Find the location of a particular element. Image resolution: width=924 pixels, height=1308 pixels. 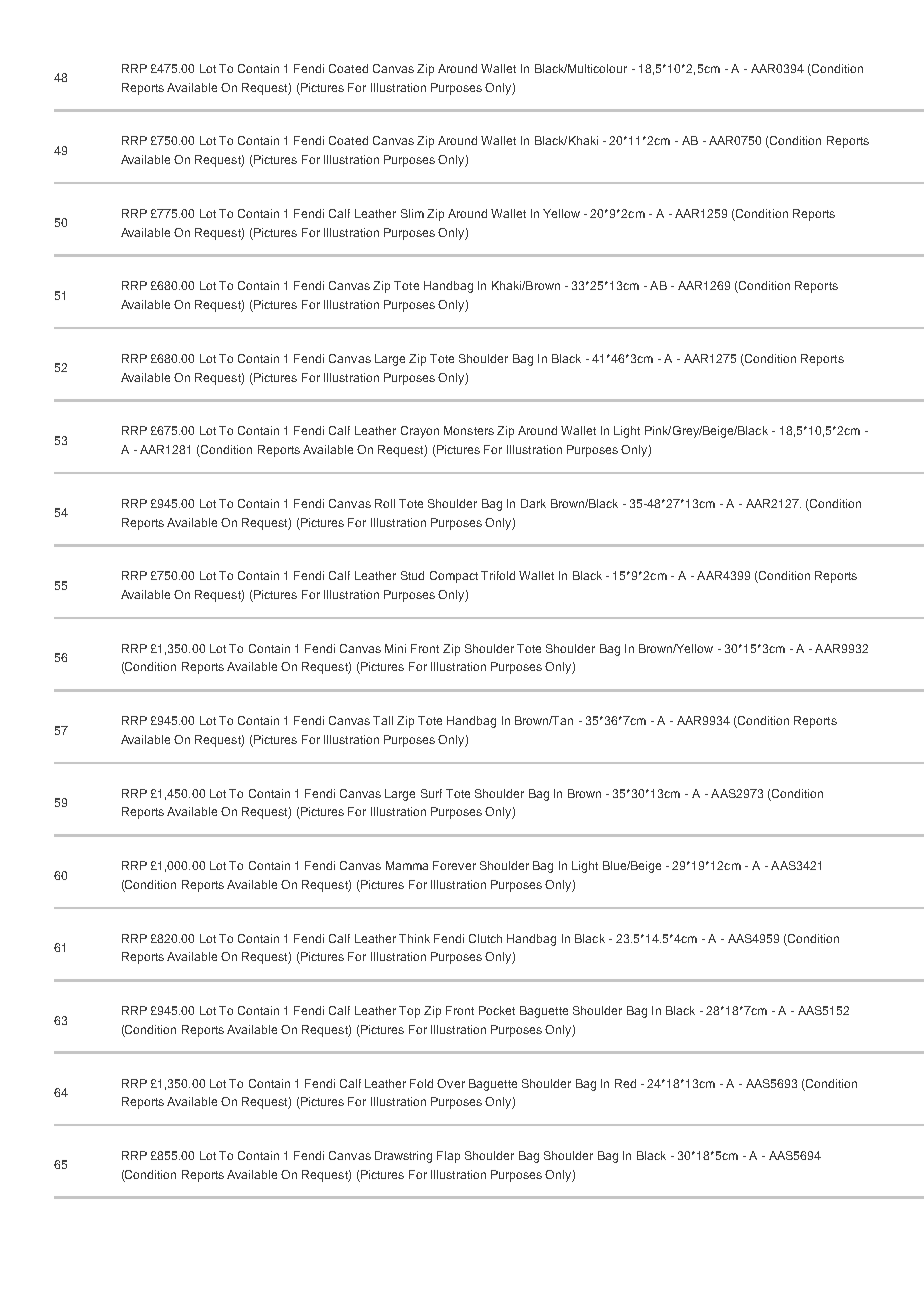

Mamma is located at coordinates (407, 865).
